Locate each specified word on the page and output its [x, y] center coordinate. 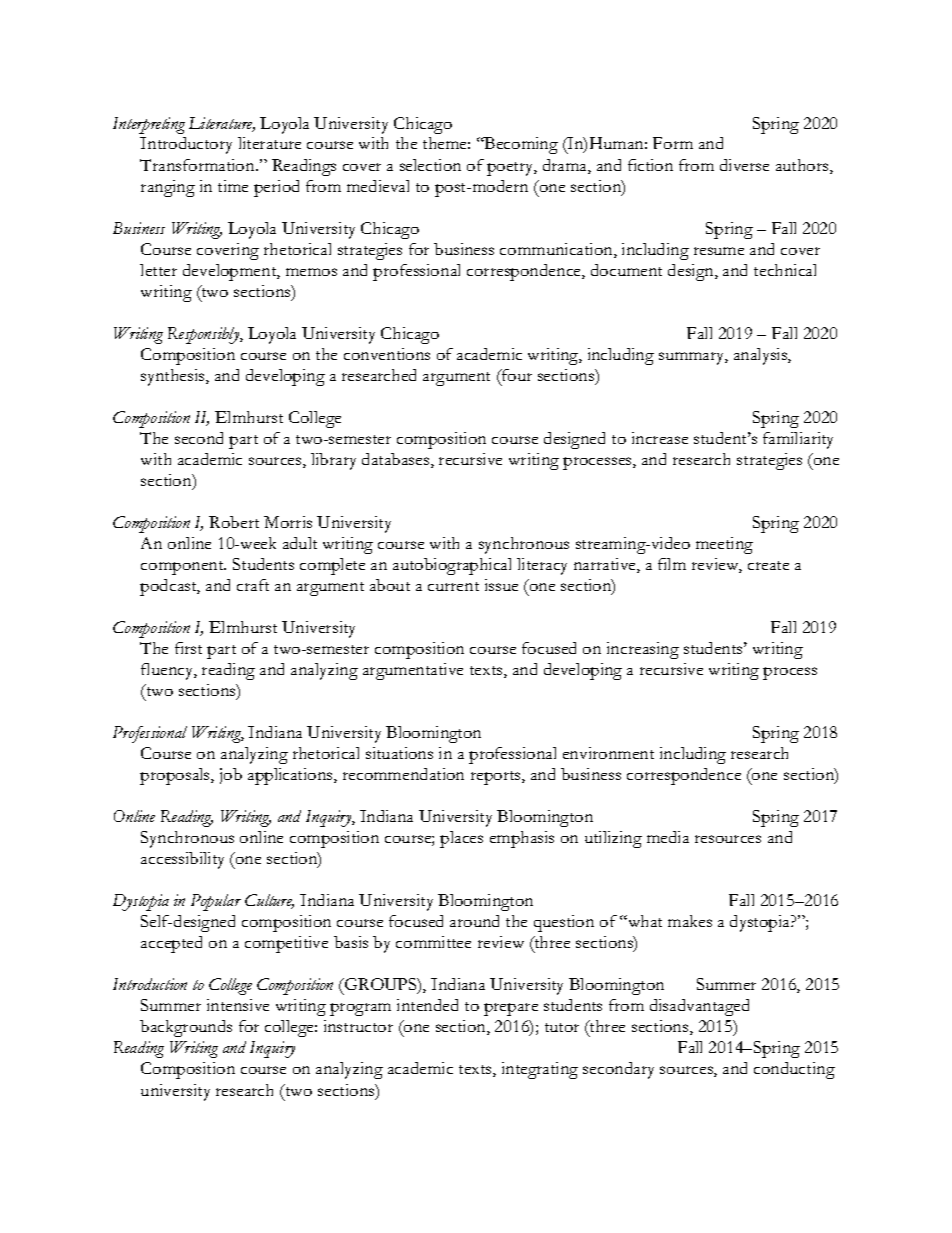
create [768, 565]
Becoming [520, 145]
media [668, 837]
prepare [511, 1009]
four [516, 375]
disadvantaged [699, 1007]
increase [660, 438]
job [231, 776]
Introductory [186, 145]
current [453, 586]
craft [253, 585]
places [461, 839]
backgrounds [186, 1028]
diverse [744, 165]
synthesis [174, 377]
